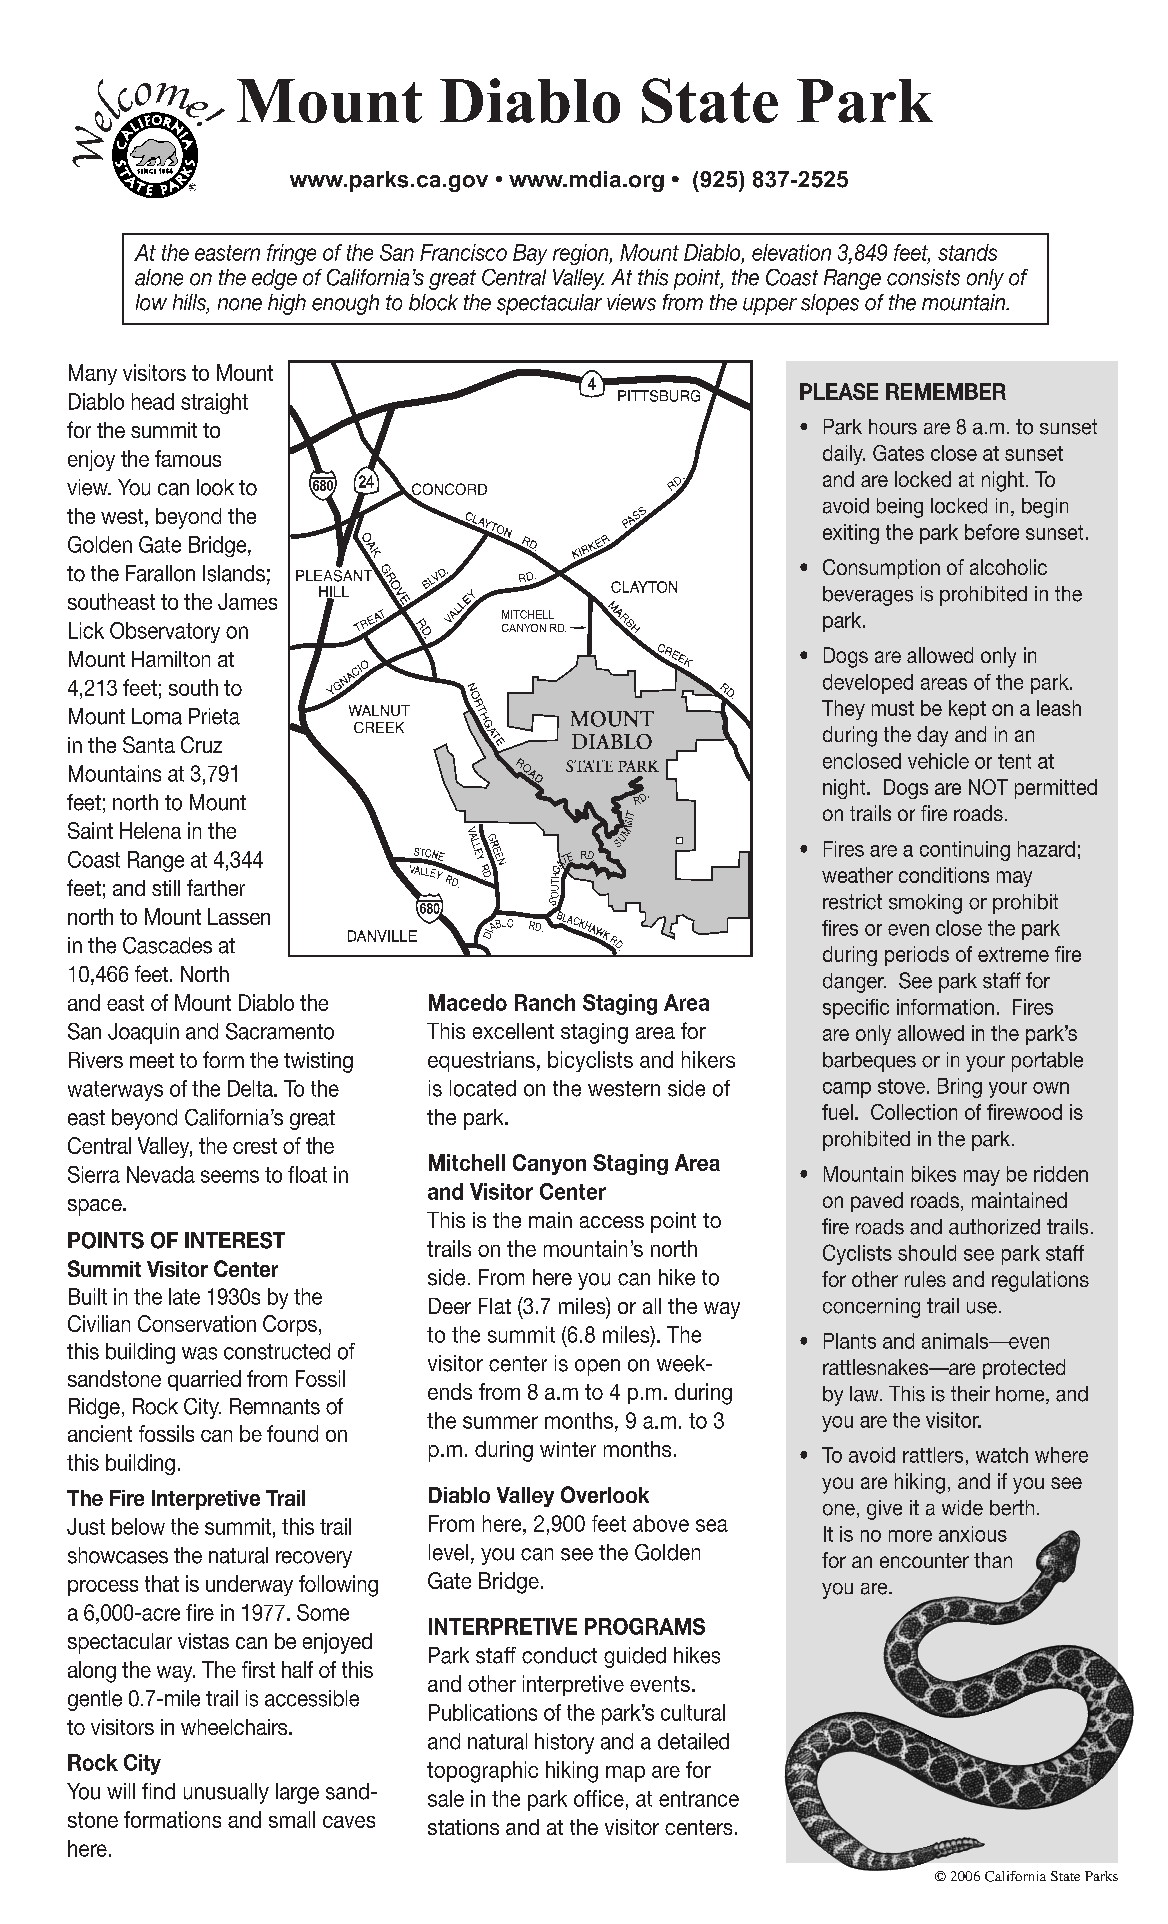 The height and width of the document is (1924, 1168). I want to click on hills, so click(190, 303).
